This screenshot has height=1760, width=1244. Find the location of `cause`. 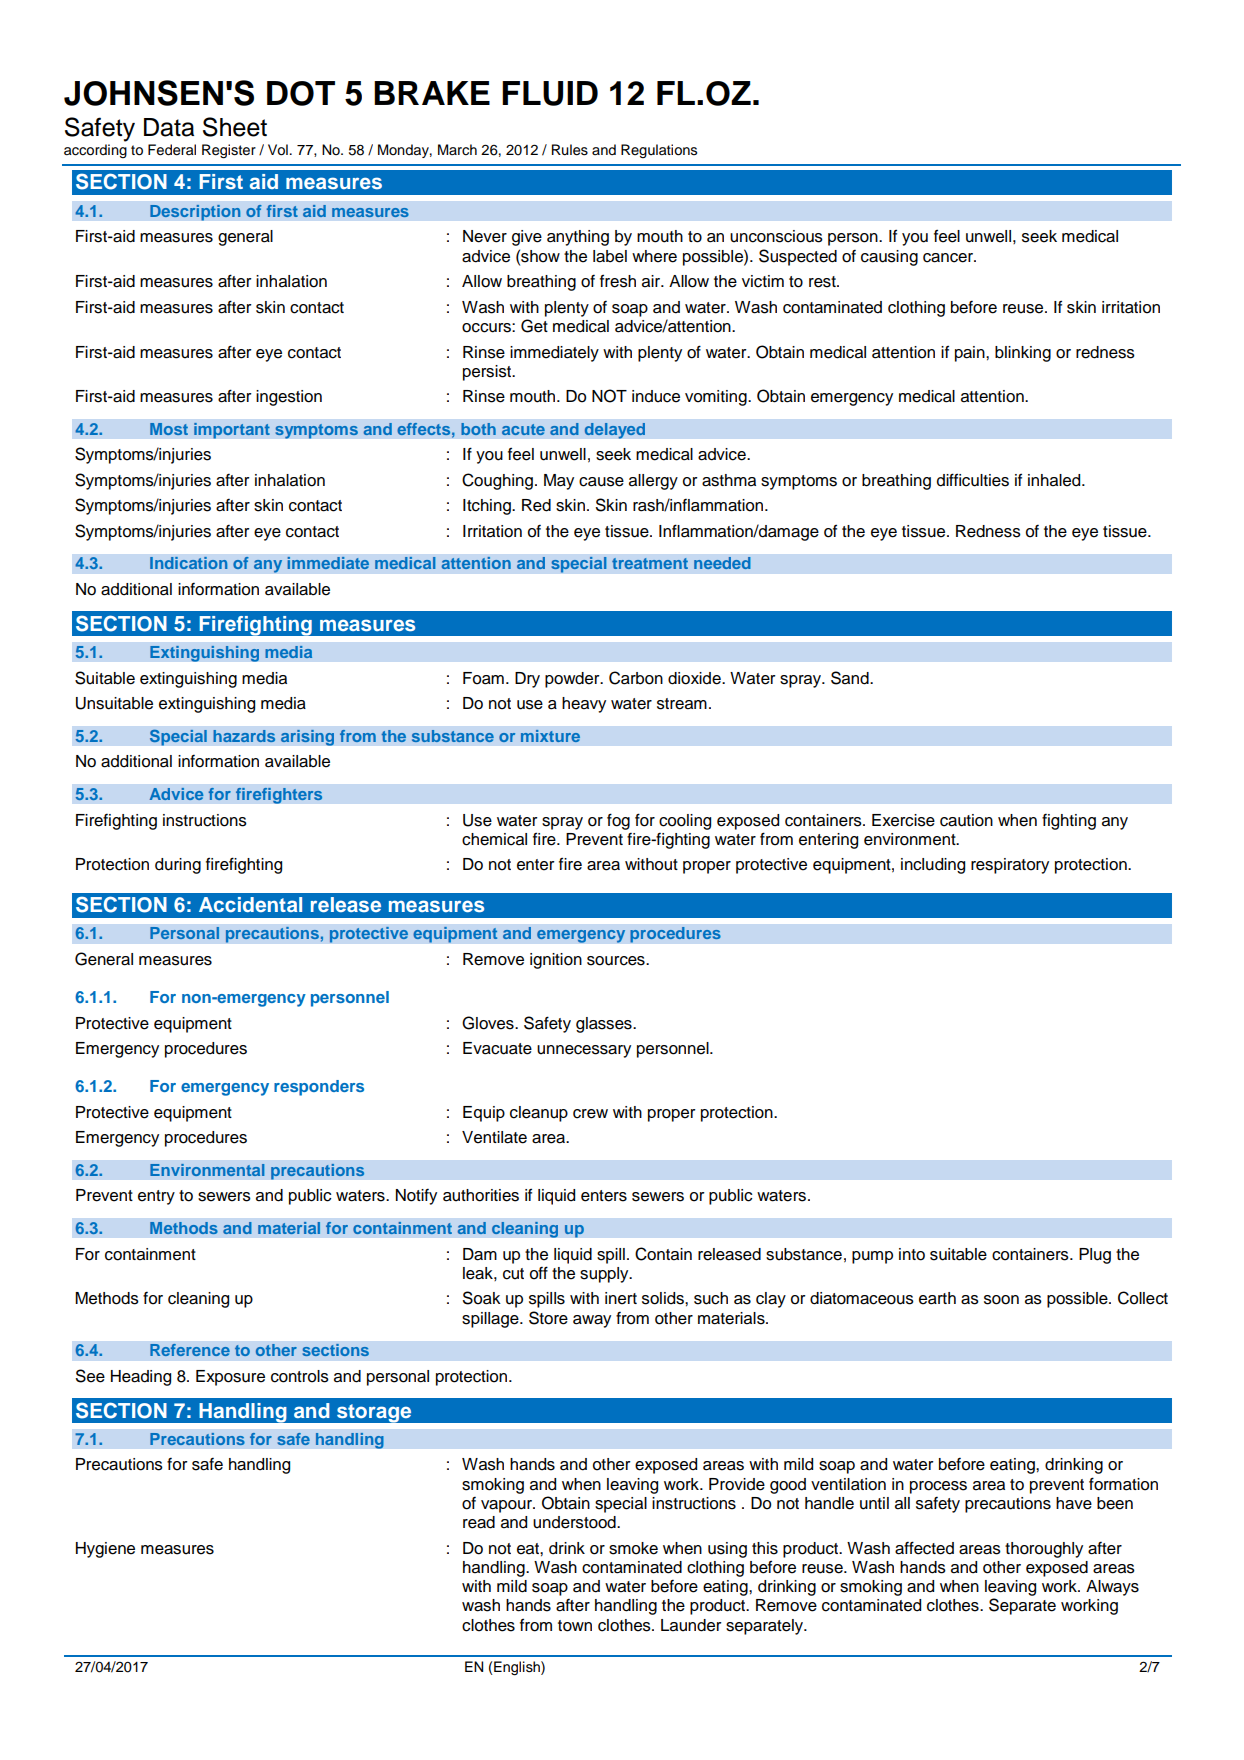

cause is located at coordinates (601, 482).
